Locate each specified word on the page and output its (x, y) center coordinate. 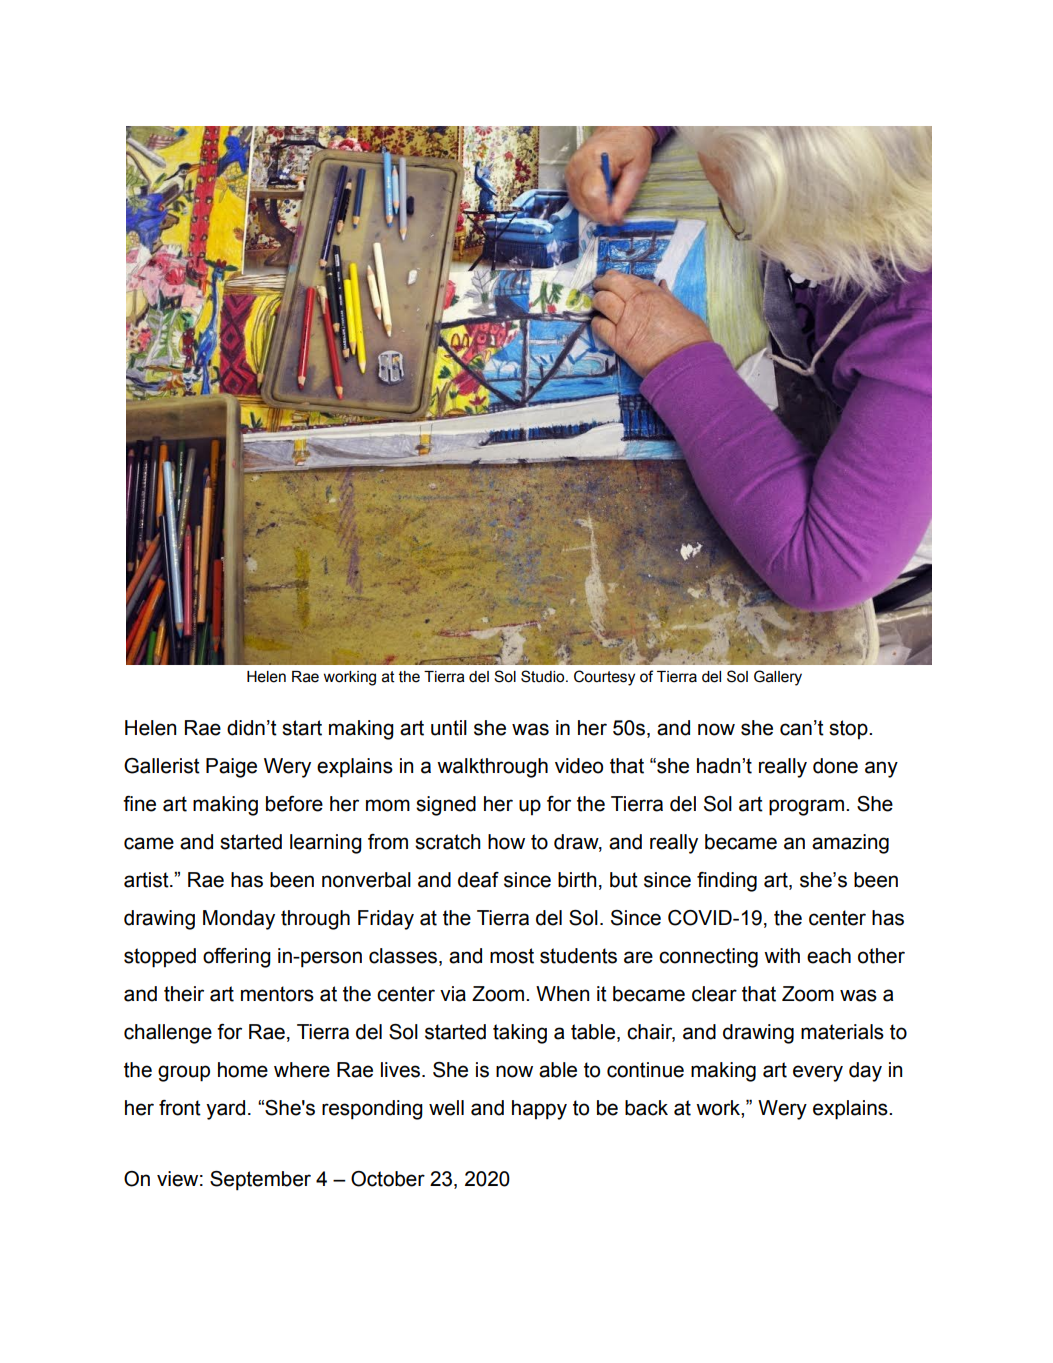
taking (520, 1034)
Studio (544, 676)
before (294, 804)
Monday (239, 920)
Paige (231, 768)
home (243, 1070)
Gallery (778, 678)
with (782, 956)
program (806, 807)
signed (446, 806)
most (512, 956)
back (646, 1108)
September (260, 1181)
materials (842, 1032)
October (388, 1179)
